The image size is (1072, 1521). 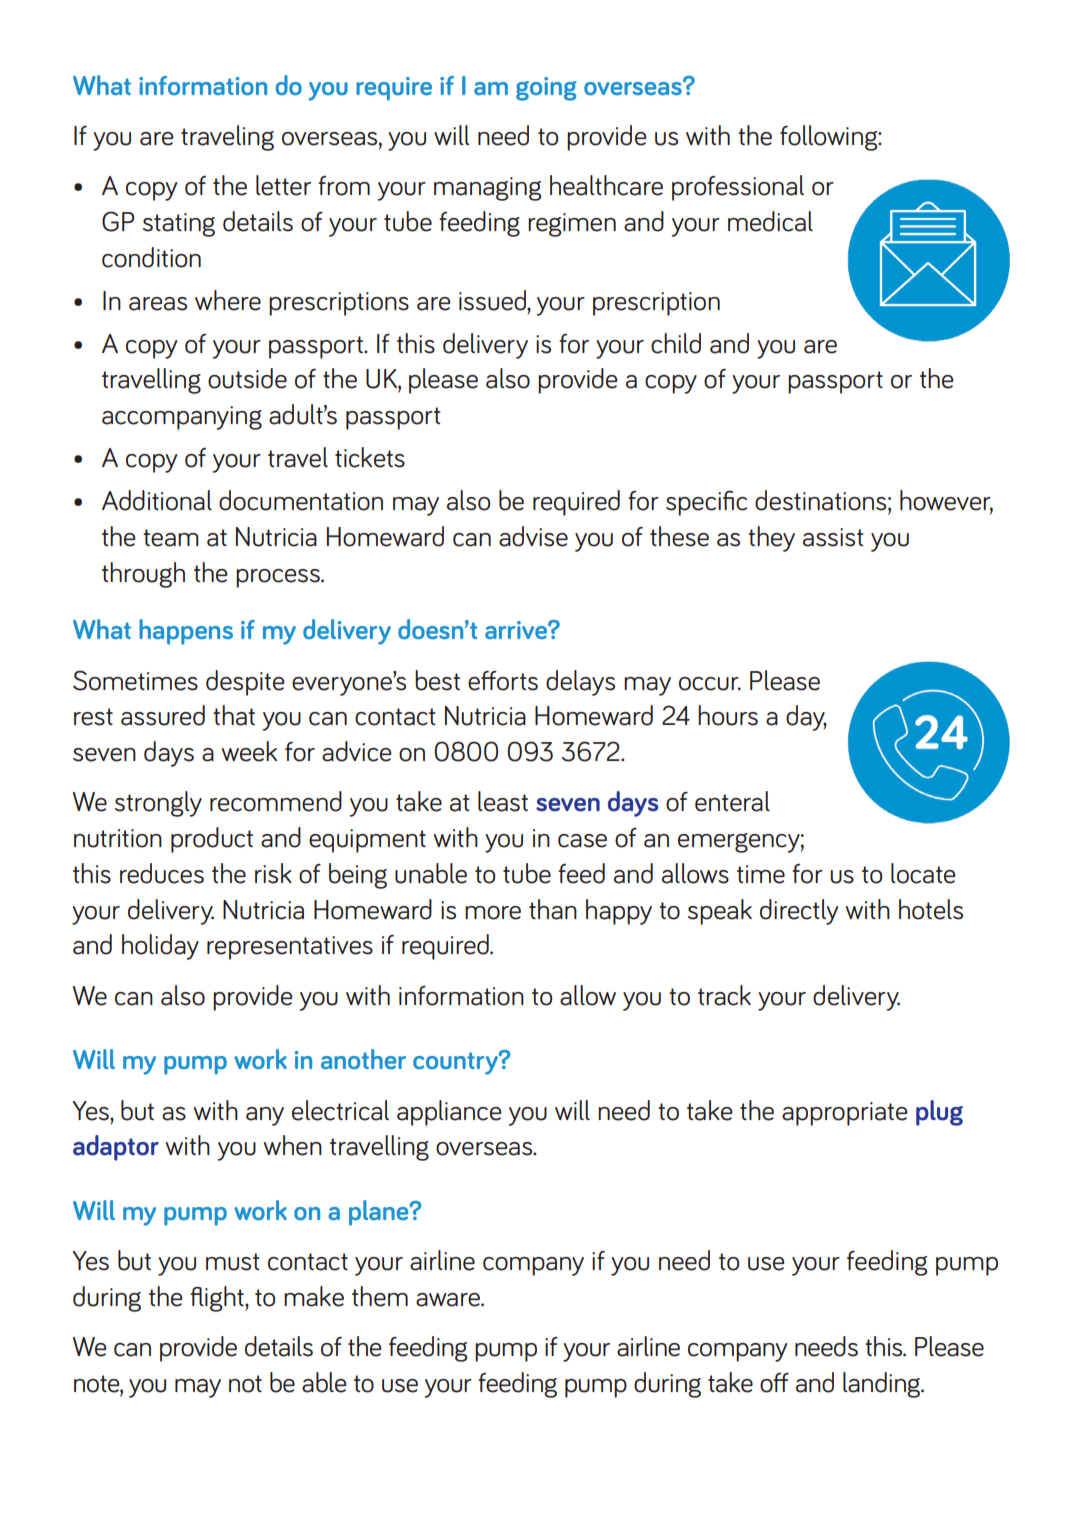 I want to click on assured, so click(x=163, y=715).
